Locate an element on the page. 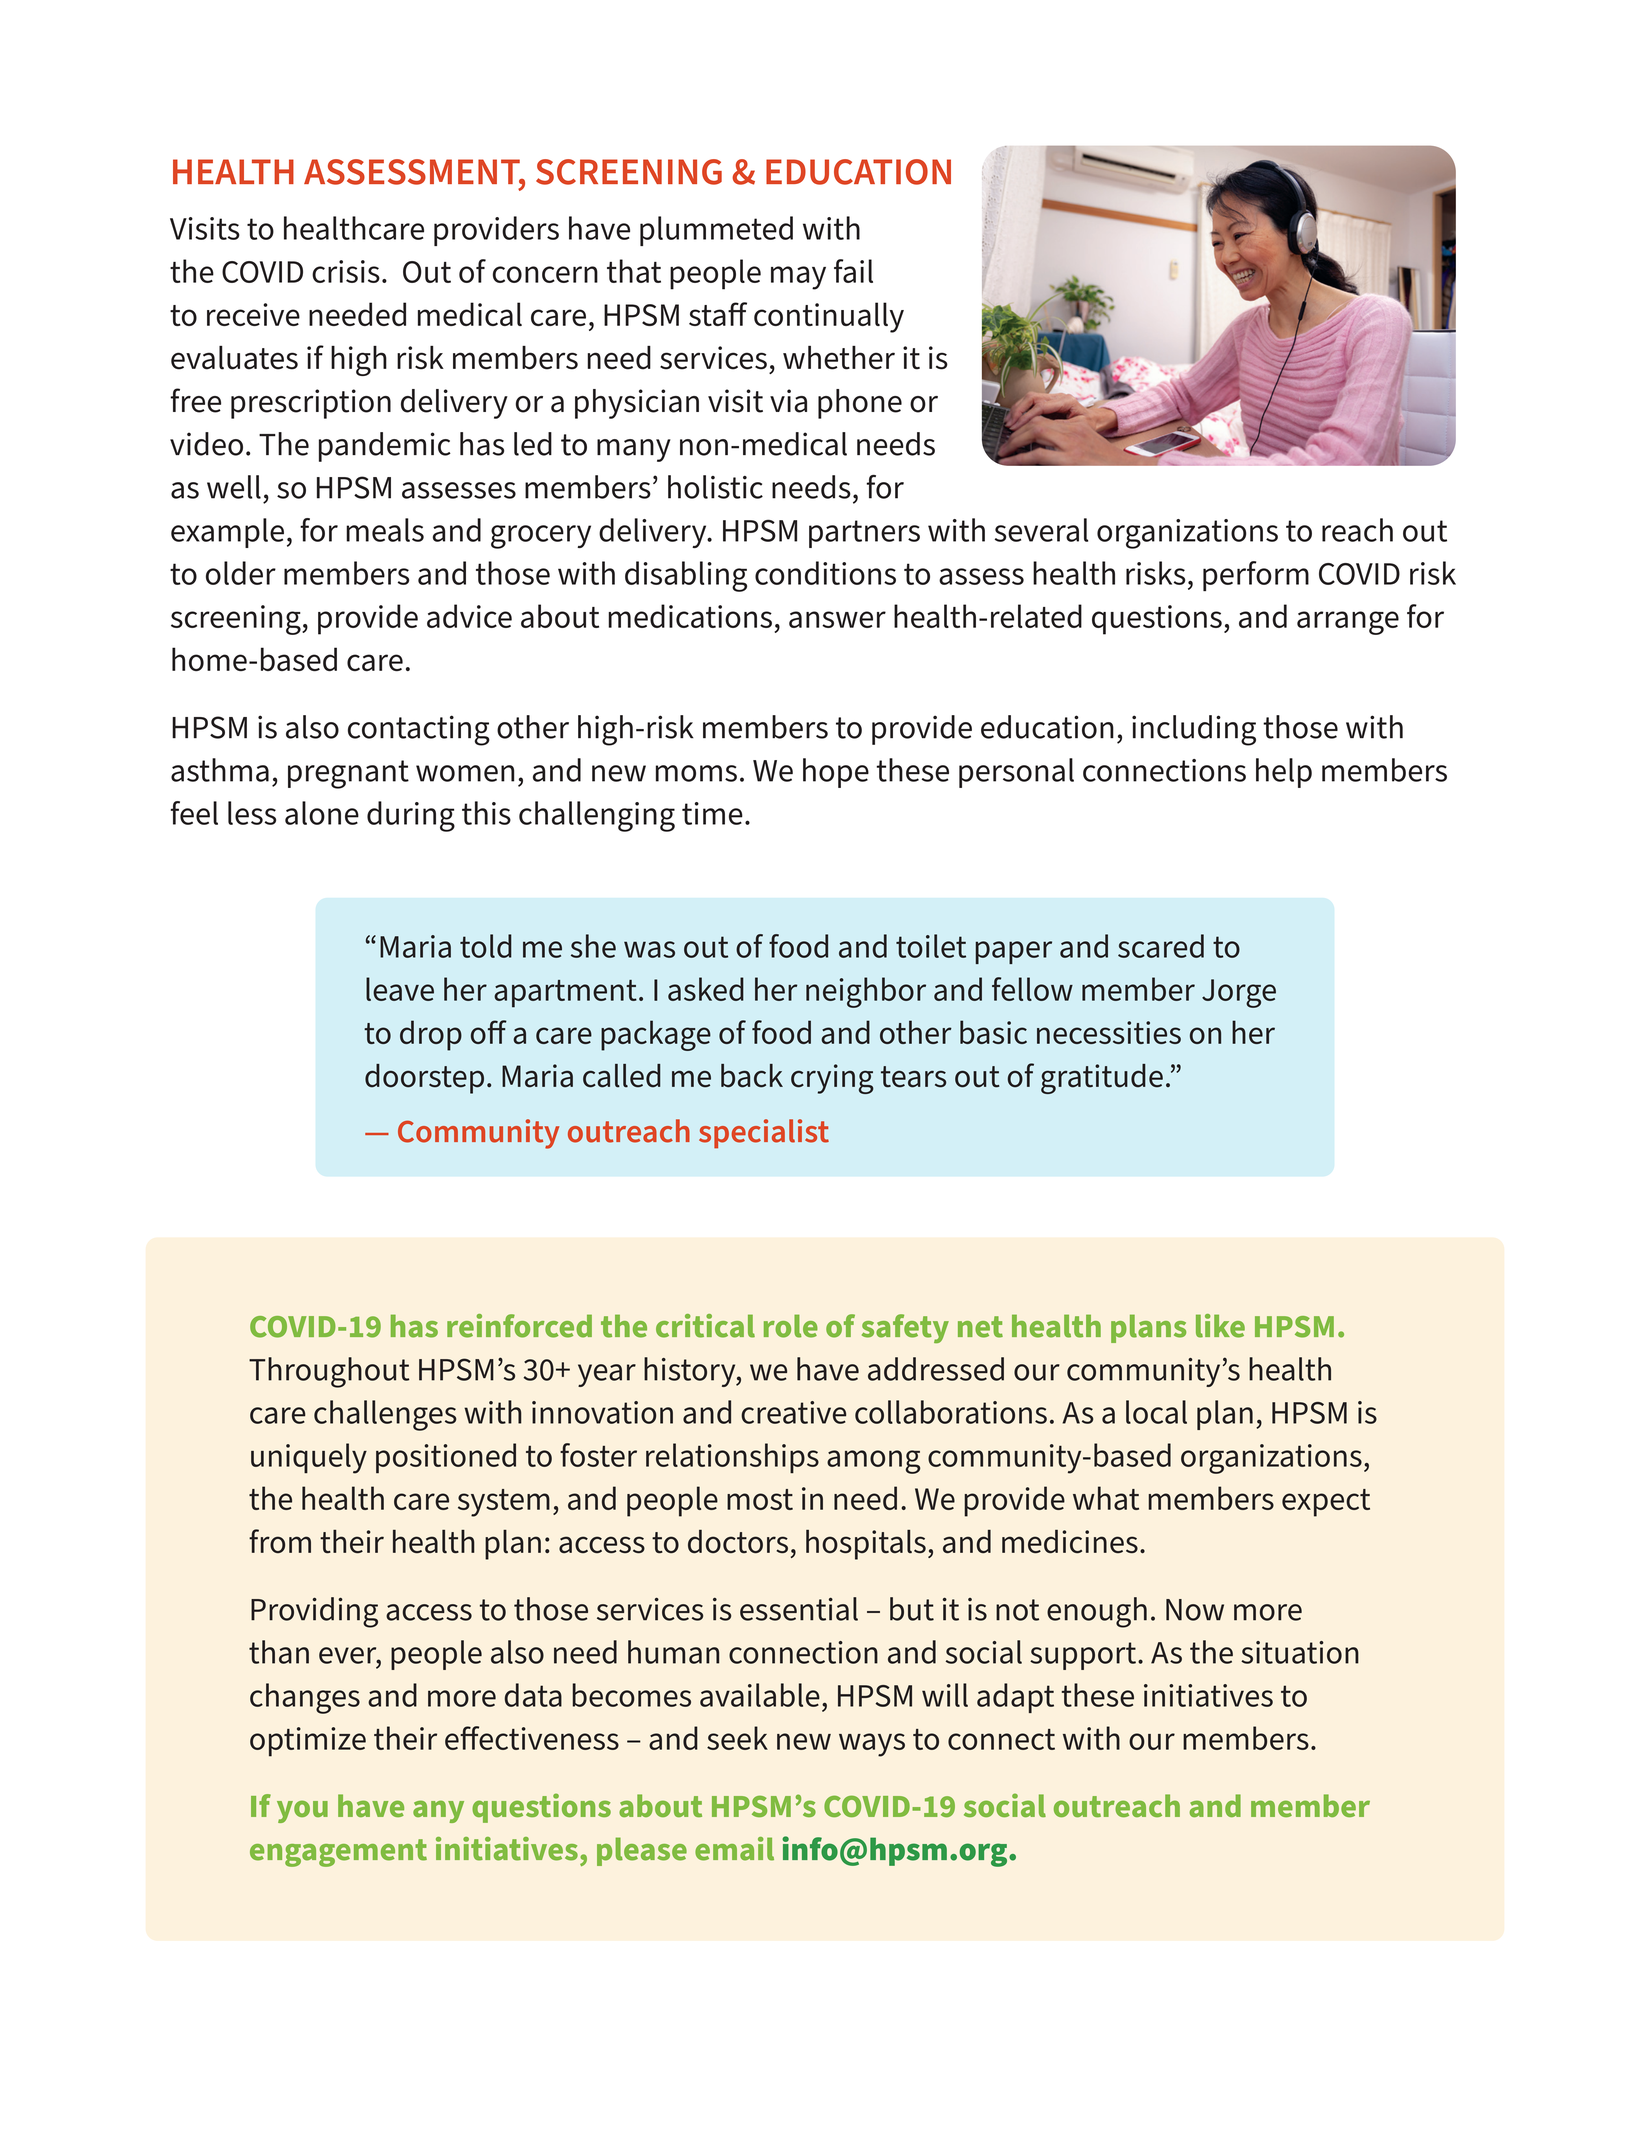  time is located at coordinates (712, 813).
